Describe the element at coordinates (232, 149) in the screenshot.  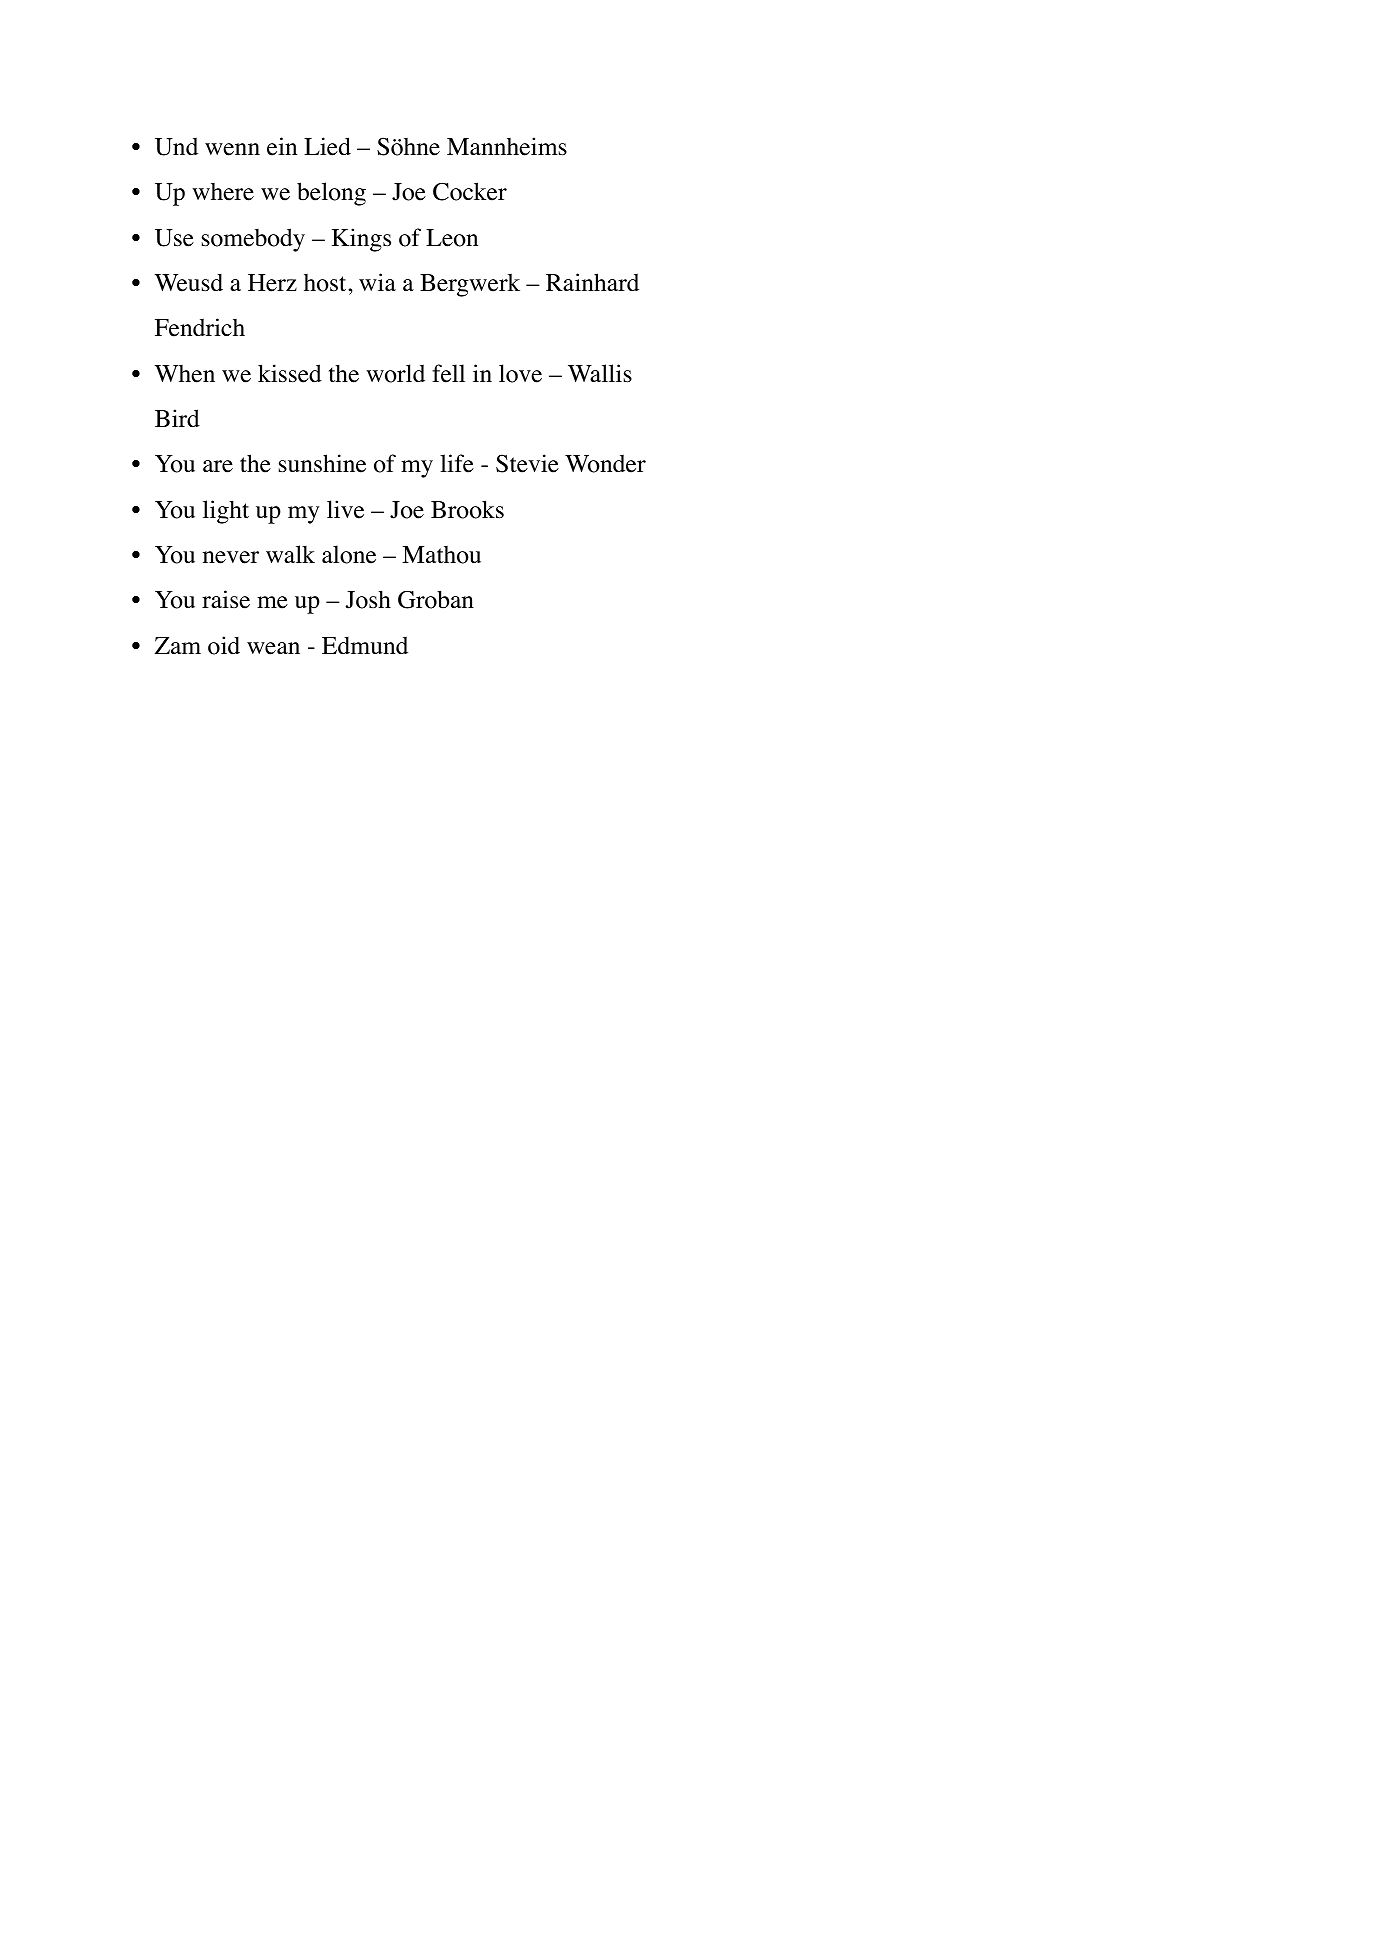
I see `wenn` at that location.
